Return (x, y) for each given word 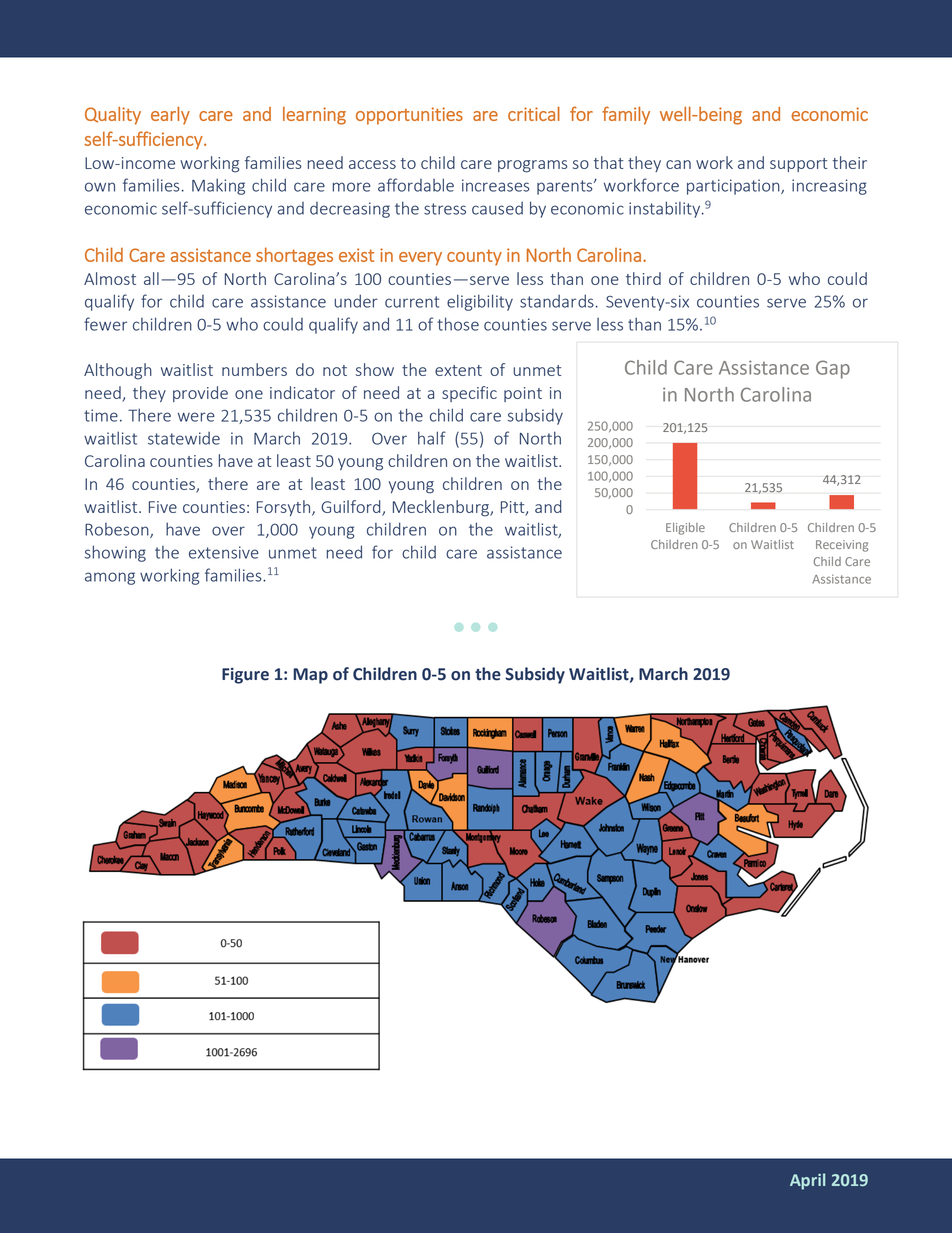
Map (310, 676)
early (170, 116)
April (807, 1181)
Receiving (842, 546)
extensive (224, 552)
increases (495, 185)
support (798, 165)
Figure (245, 675)
